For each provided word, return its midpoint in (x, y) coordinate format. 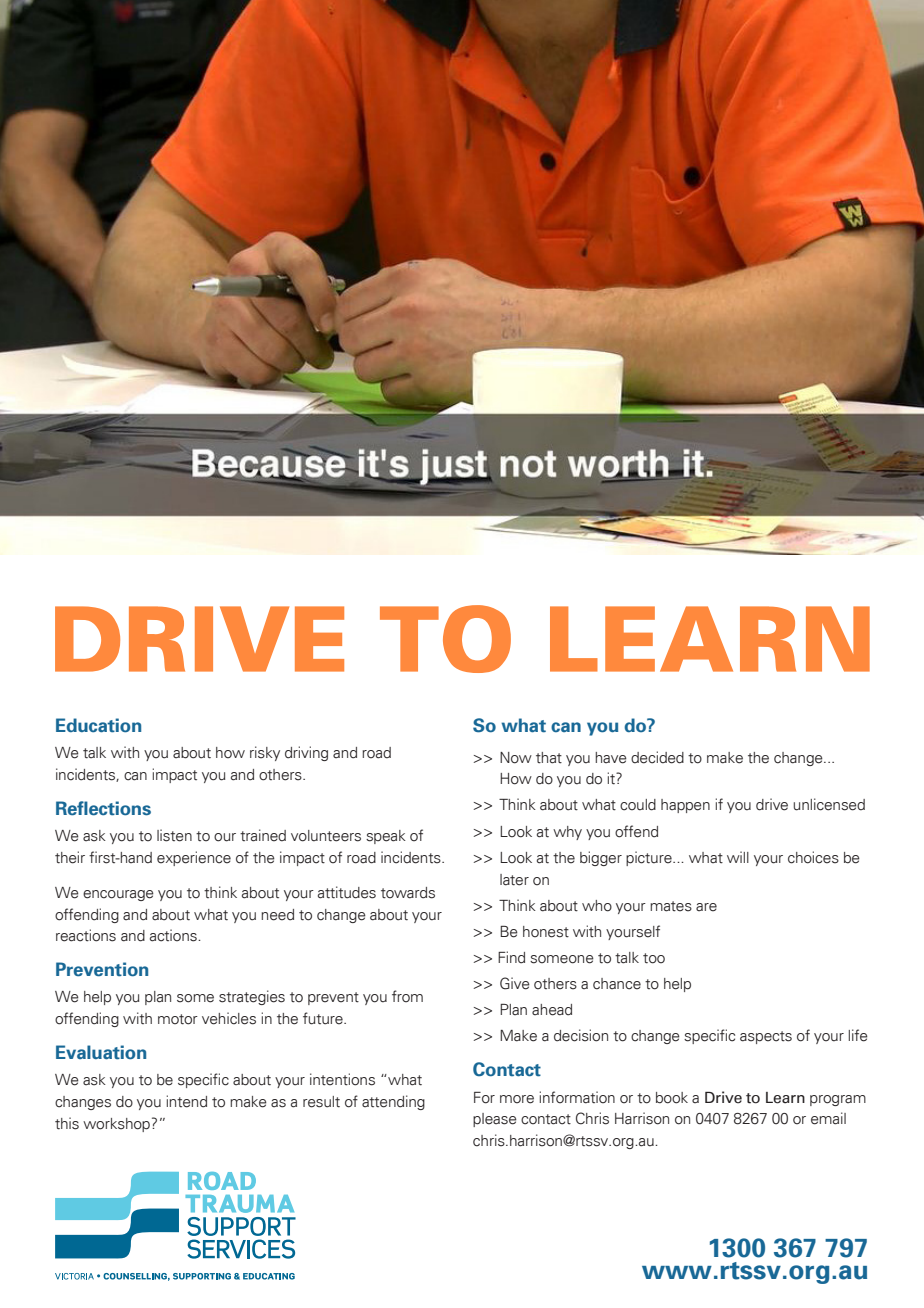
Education (98, 725)
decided (657, 757)
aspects (766, 1037)
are (706, 907)
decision (581, 1035)
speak (386, 837)
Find (511, 957)
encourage (118, 895)
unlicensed (829, 804)
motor (178, 1019)
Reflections (103, 808)
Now (516, 758)
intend (187, 1101)
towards (408, 893)
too (654, 958)
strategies (252, 997)
